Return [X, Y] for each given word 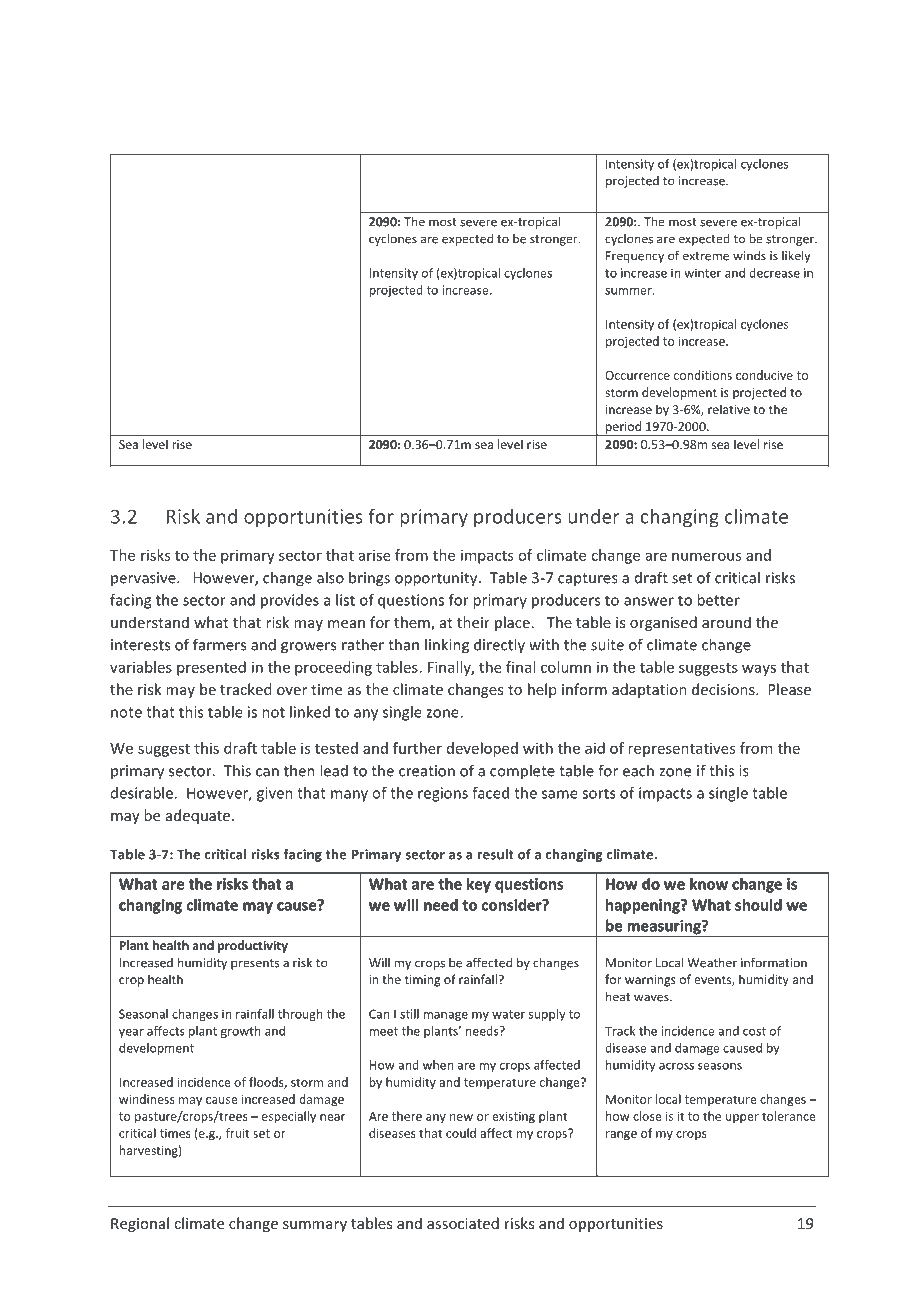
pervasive [144, 579]
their [473, 622]
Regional [140, 1224]
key [479, 885]
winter [702, 273]
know [709, 884]
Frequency [635, 257]
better [718, 600]
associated [463, 1223]
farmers [219, 644]
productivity [253, 946]
